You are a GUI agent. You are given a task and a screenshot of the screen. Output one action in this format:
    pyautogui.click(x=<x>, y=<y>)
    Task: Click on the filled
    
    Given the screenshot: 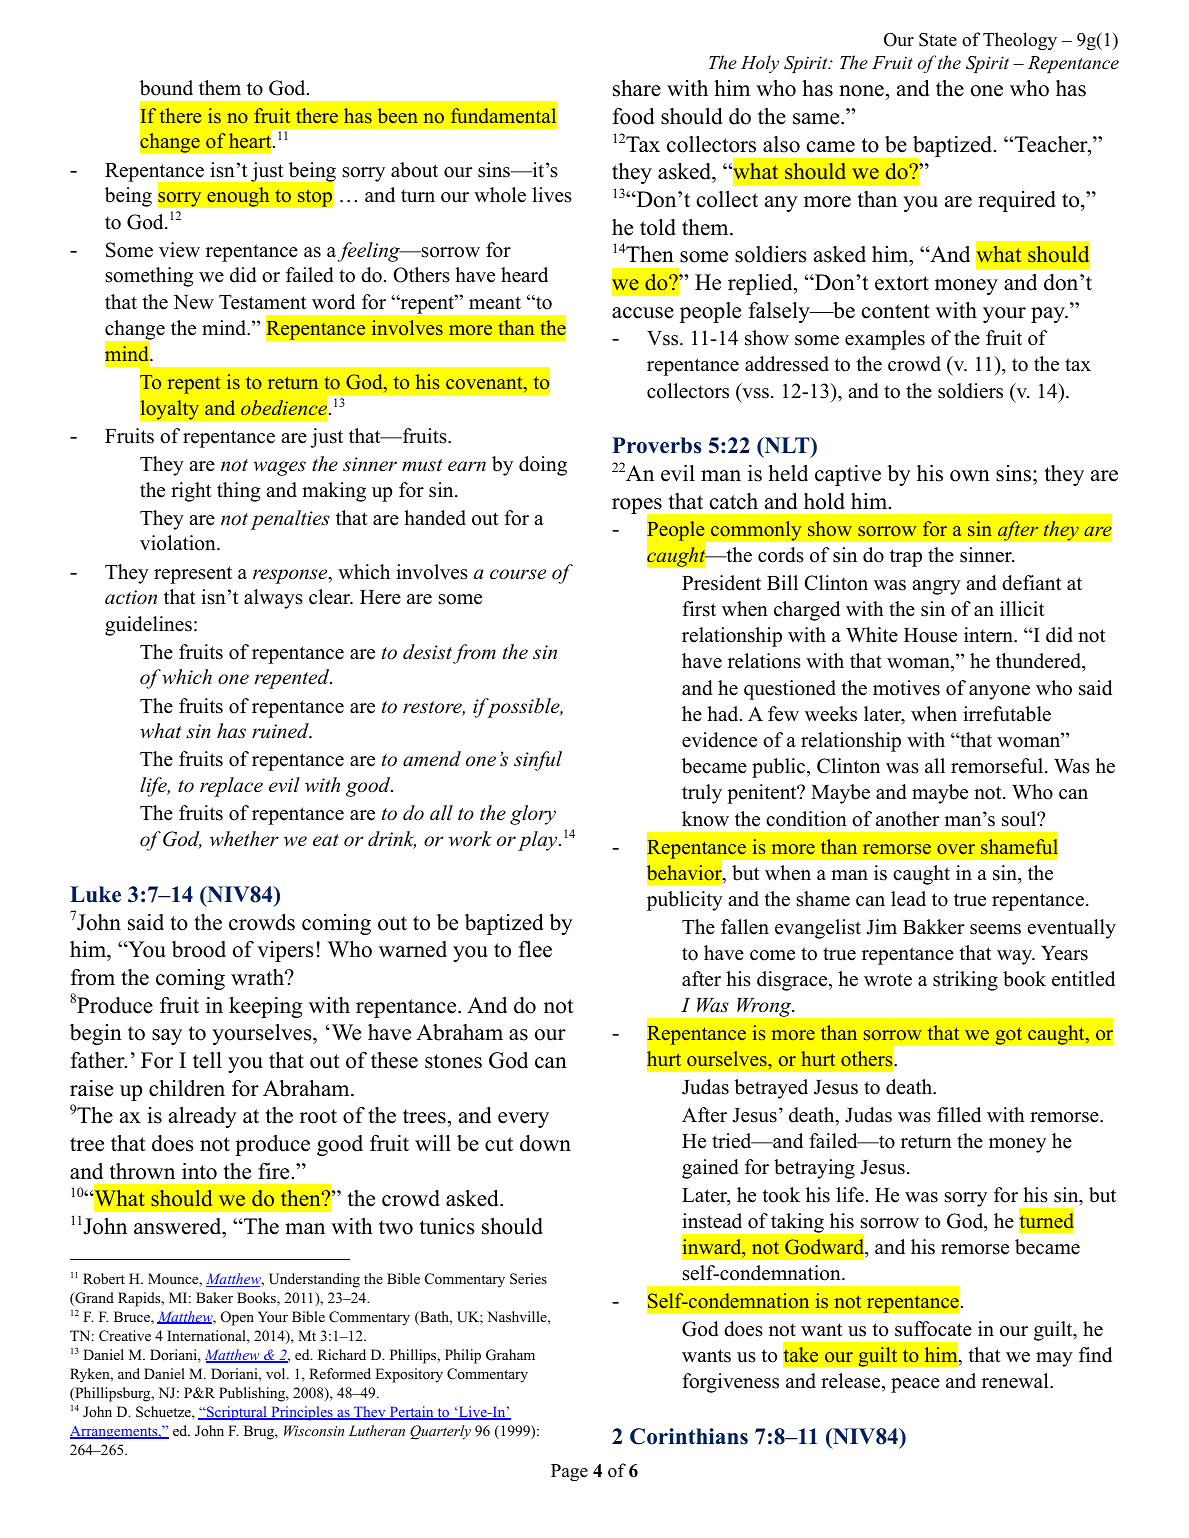 What is the action you would take?
    pyautogui.click(x=959, y=1115)
